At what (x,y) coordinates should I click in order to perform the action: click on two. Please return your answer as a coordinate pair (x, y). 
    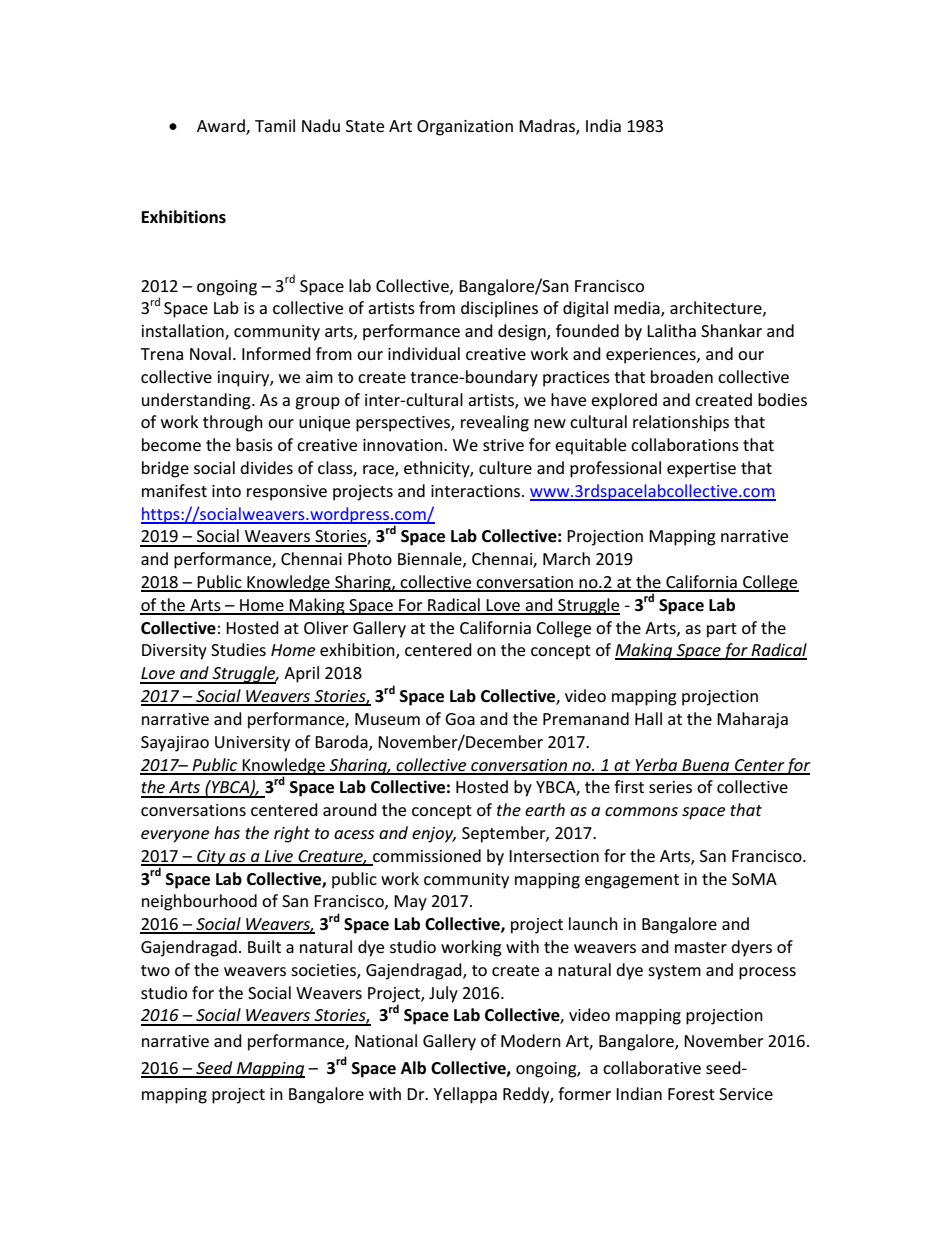
    Looking at the image, I should click on (155, 970).
